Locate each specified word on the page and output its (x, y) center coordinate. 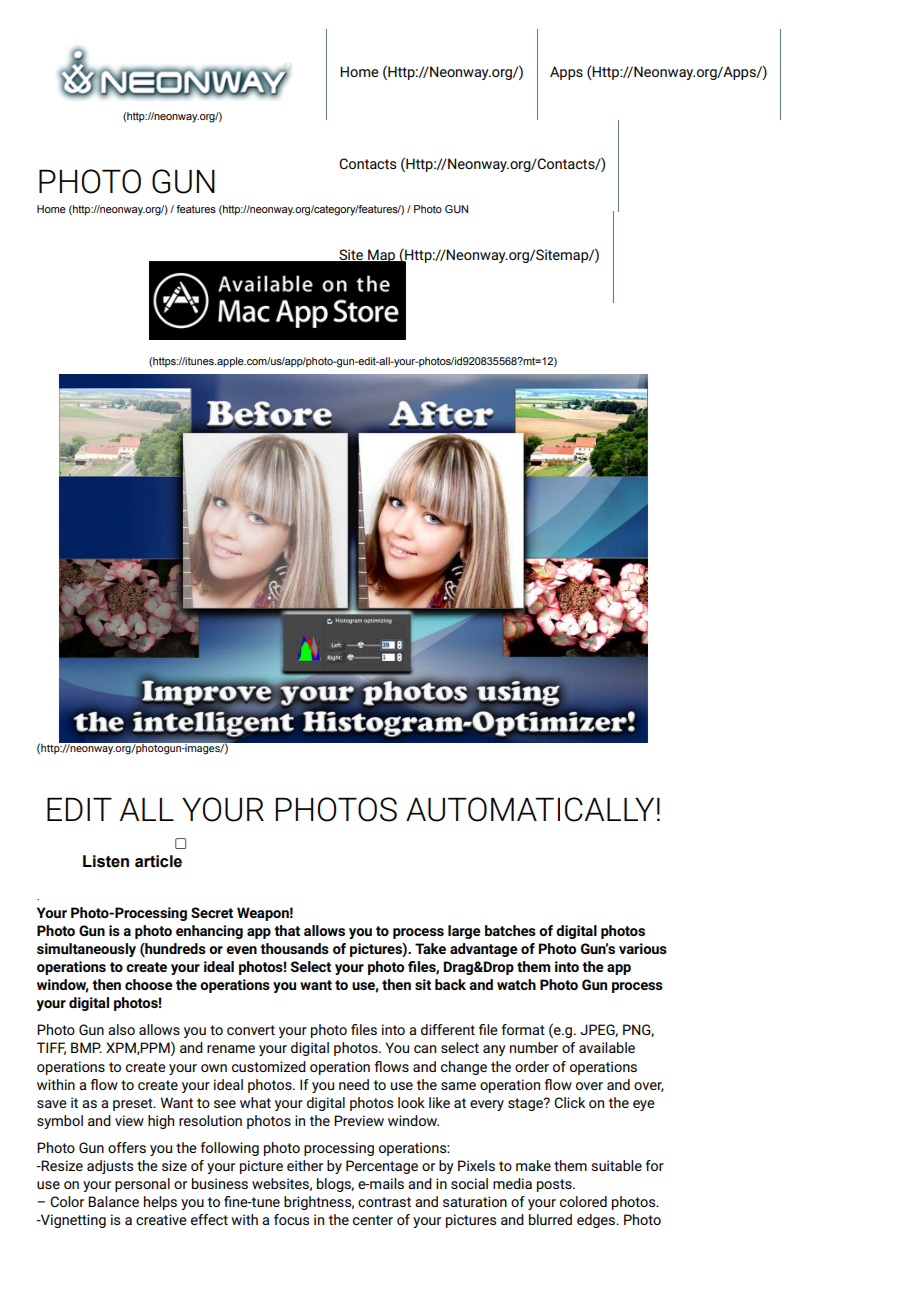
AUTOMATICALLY (530, 809)
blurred (550, 1219)
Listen (106, 861)
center (373, 1220)
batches (510, 930)
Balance (113, 1201)
